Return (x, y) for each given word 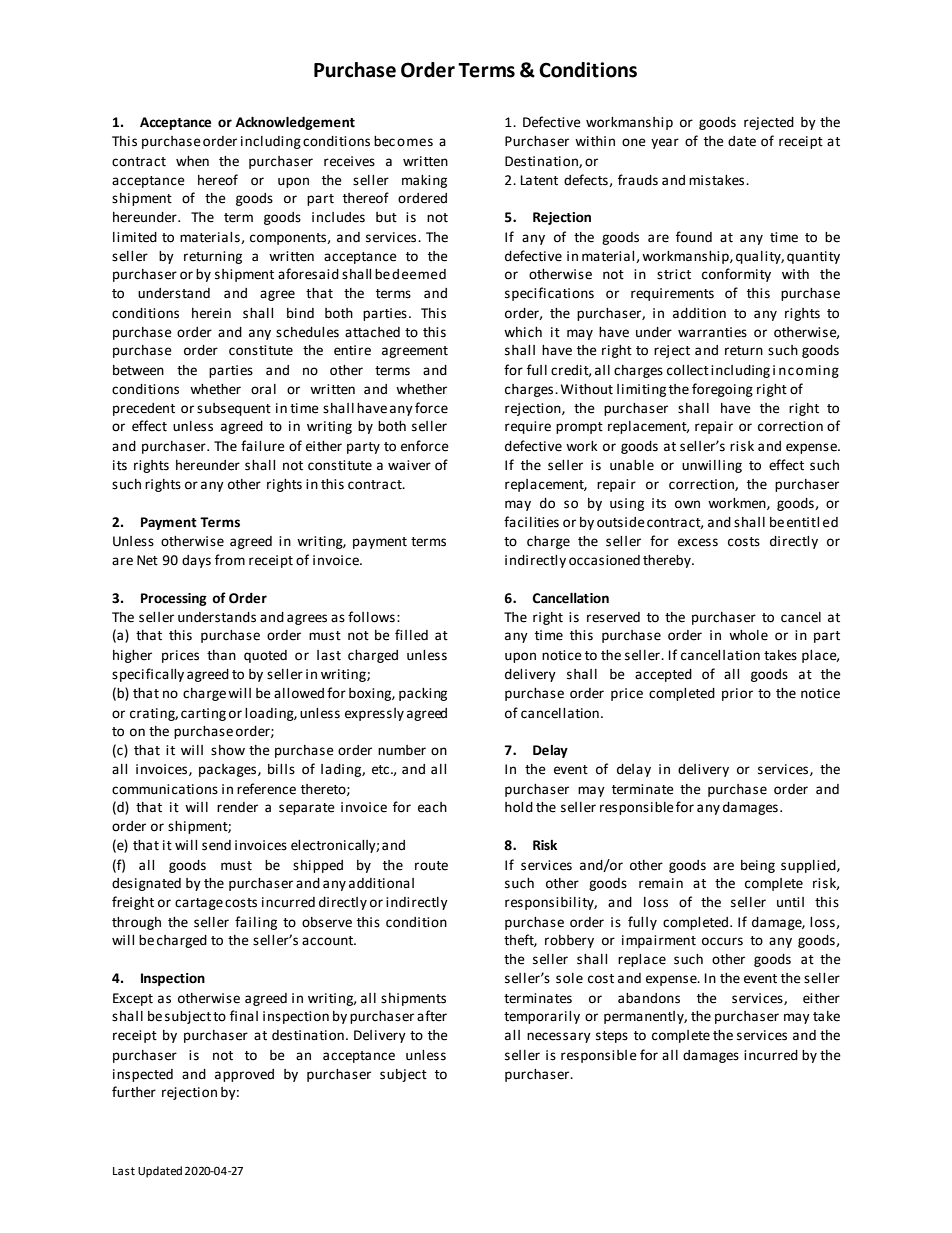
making (424, 181)
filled (411, 635)
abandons (649, 998)
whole (748, 635)
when (192, 161)
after (432, 1016)
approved (244, 1075)
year (665, 143)
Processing (174, 599)
